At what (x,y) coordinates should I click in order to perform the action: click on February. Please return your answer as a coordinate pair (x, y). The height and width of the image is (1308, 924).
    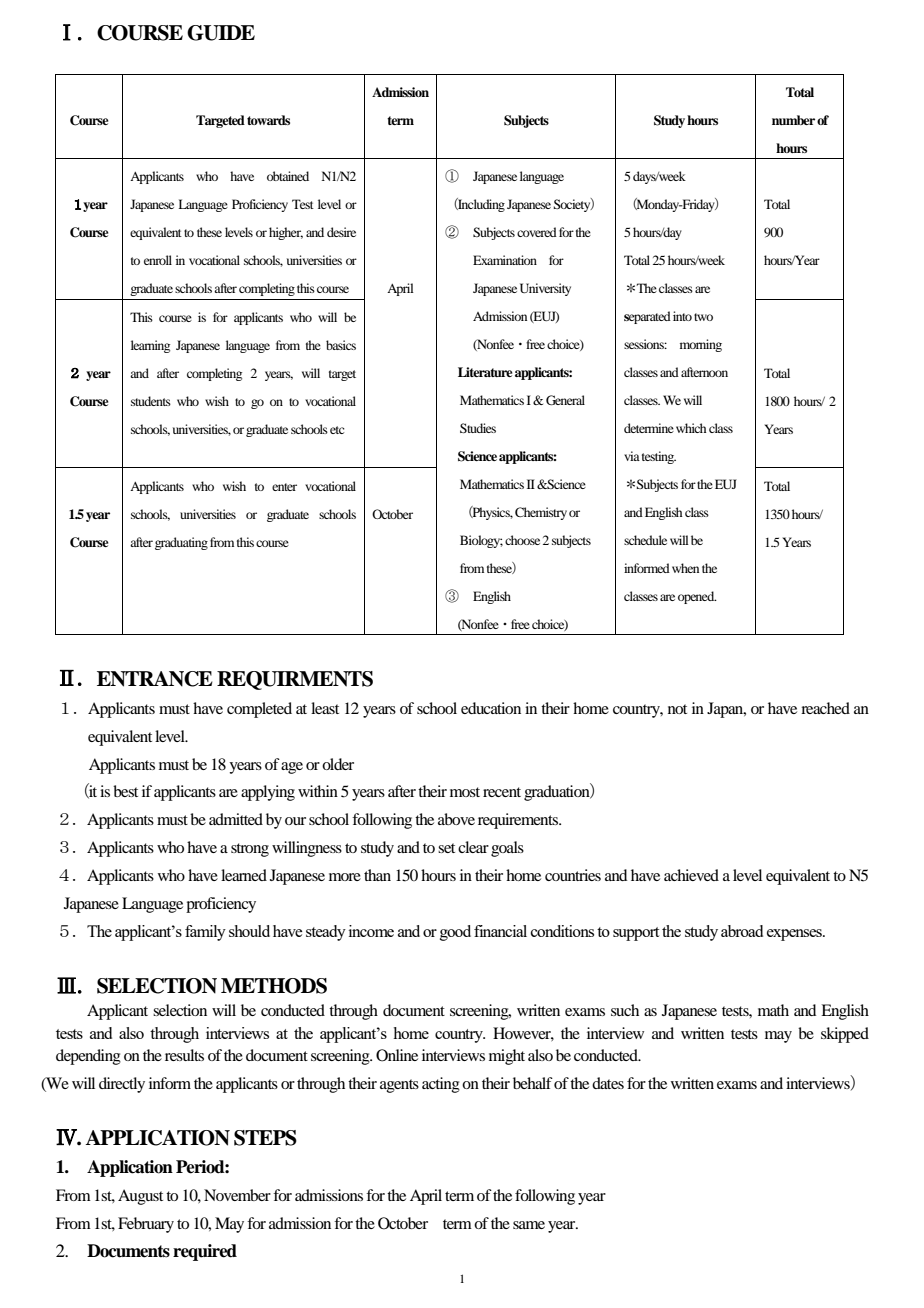
    Looking at the image, I should click on (146, 1225).
